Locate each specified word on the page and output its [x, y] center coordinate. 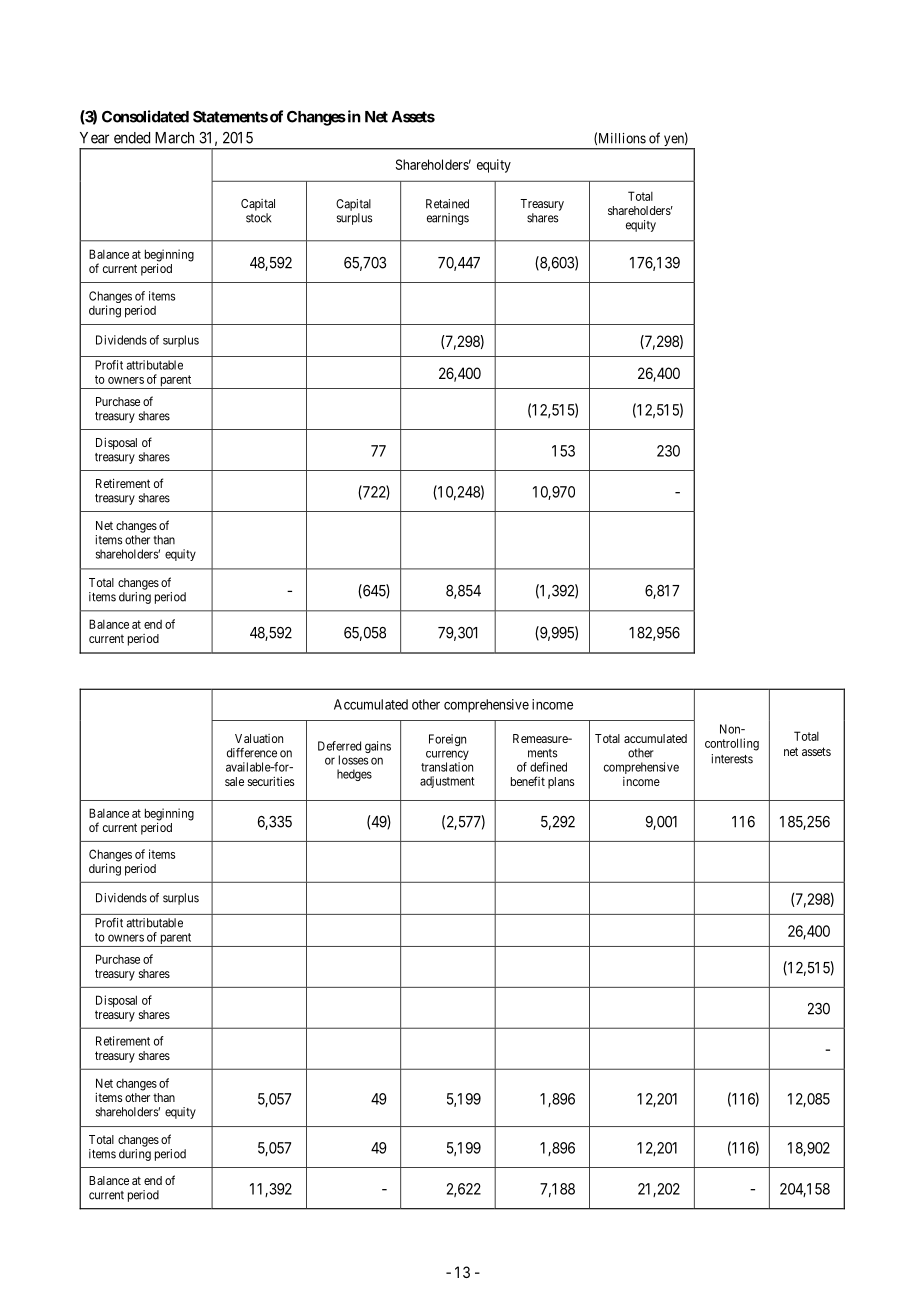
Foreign [447, 740]
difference [252, 753]
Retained [447, 204]
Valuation [259, 738]
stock [258, 218]
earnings [448, 219]
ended [132, 138]
